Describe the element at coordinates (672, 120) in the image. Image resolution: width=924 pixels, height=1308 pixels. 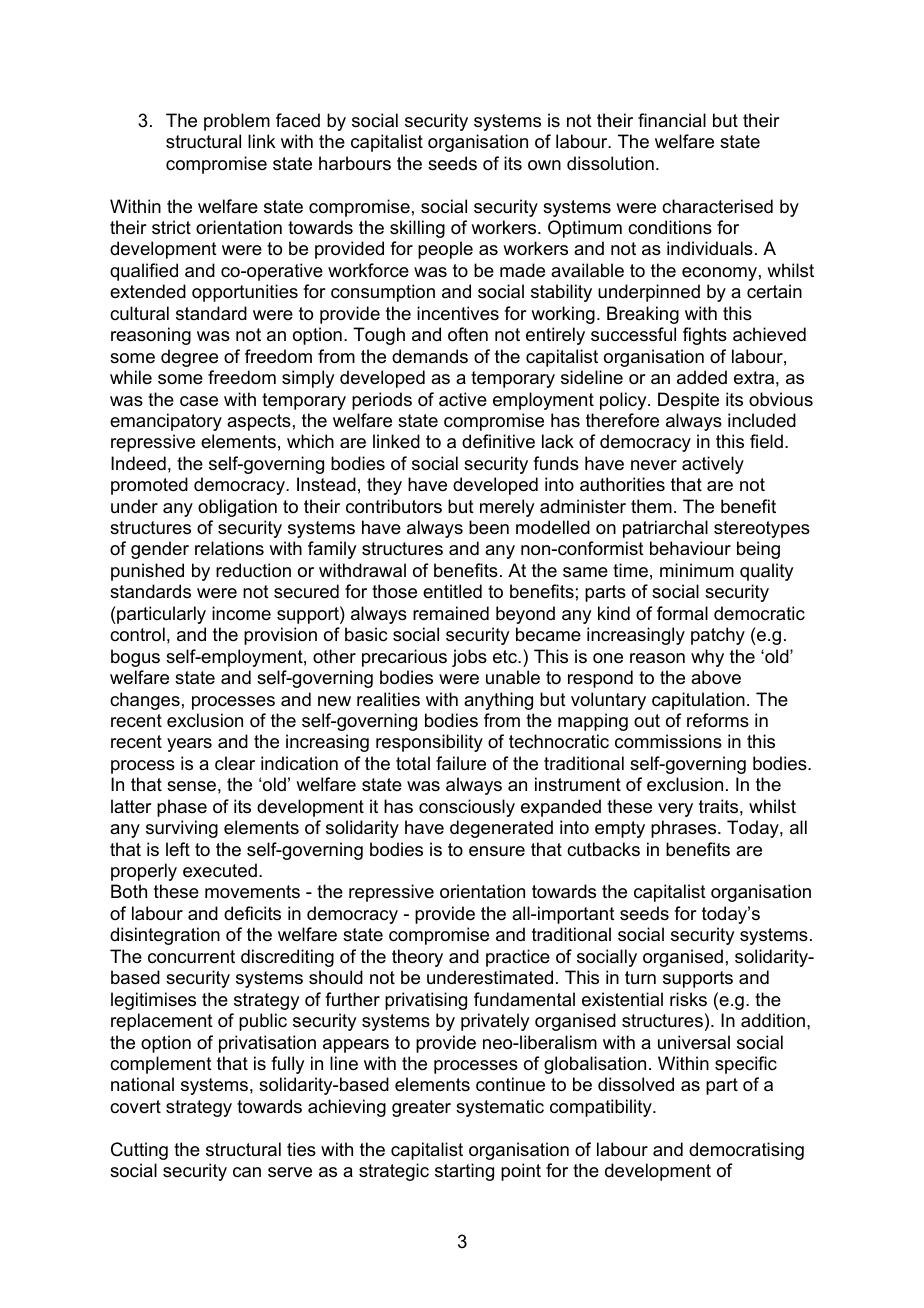
I see `financial` at that location.
